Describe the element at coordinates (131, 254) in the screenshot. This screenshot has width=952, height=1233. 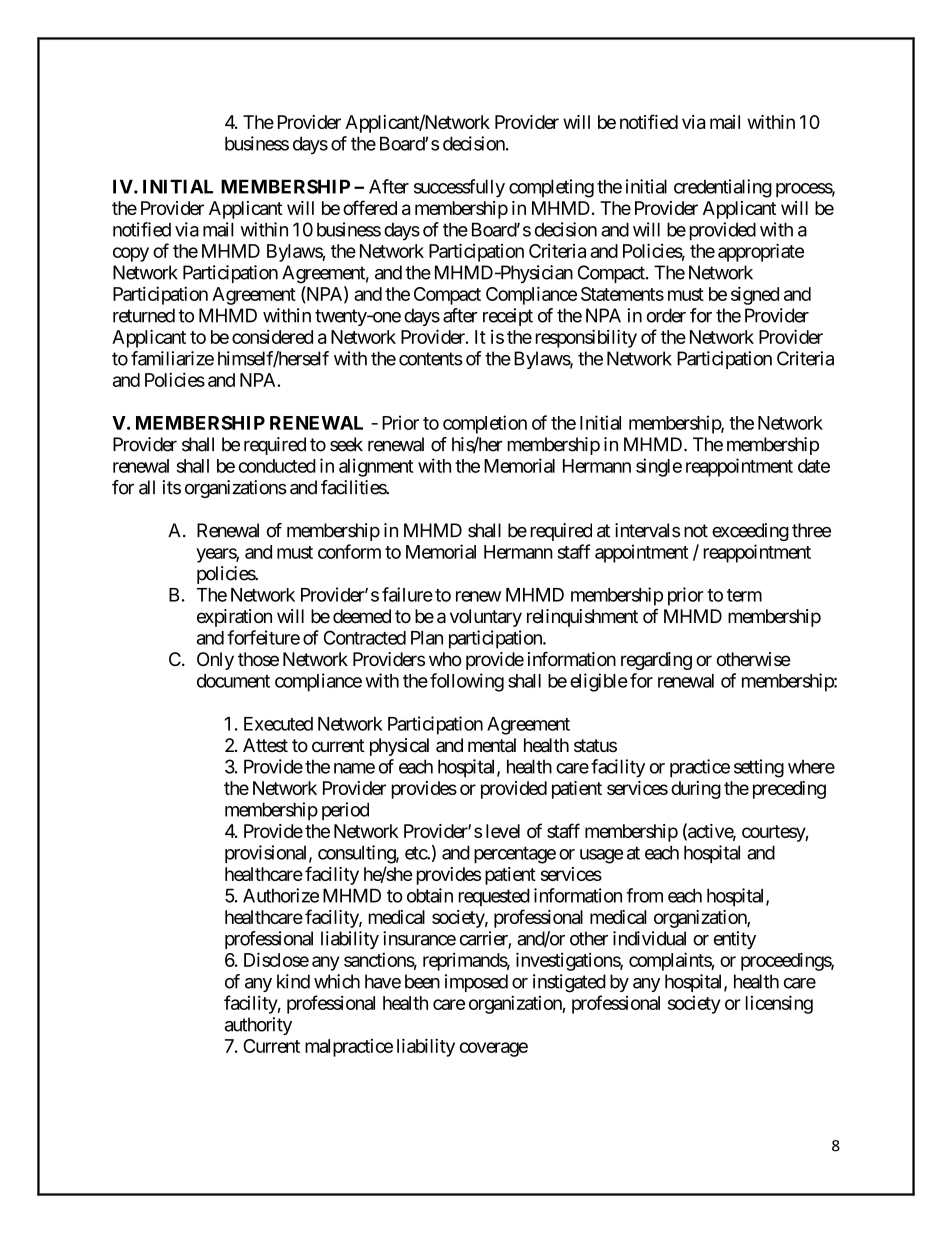
I see `copy` at that location.
